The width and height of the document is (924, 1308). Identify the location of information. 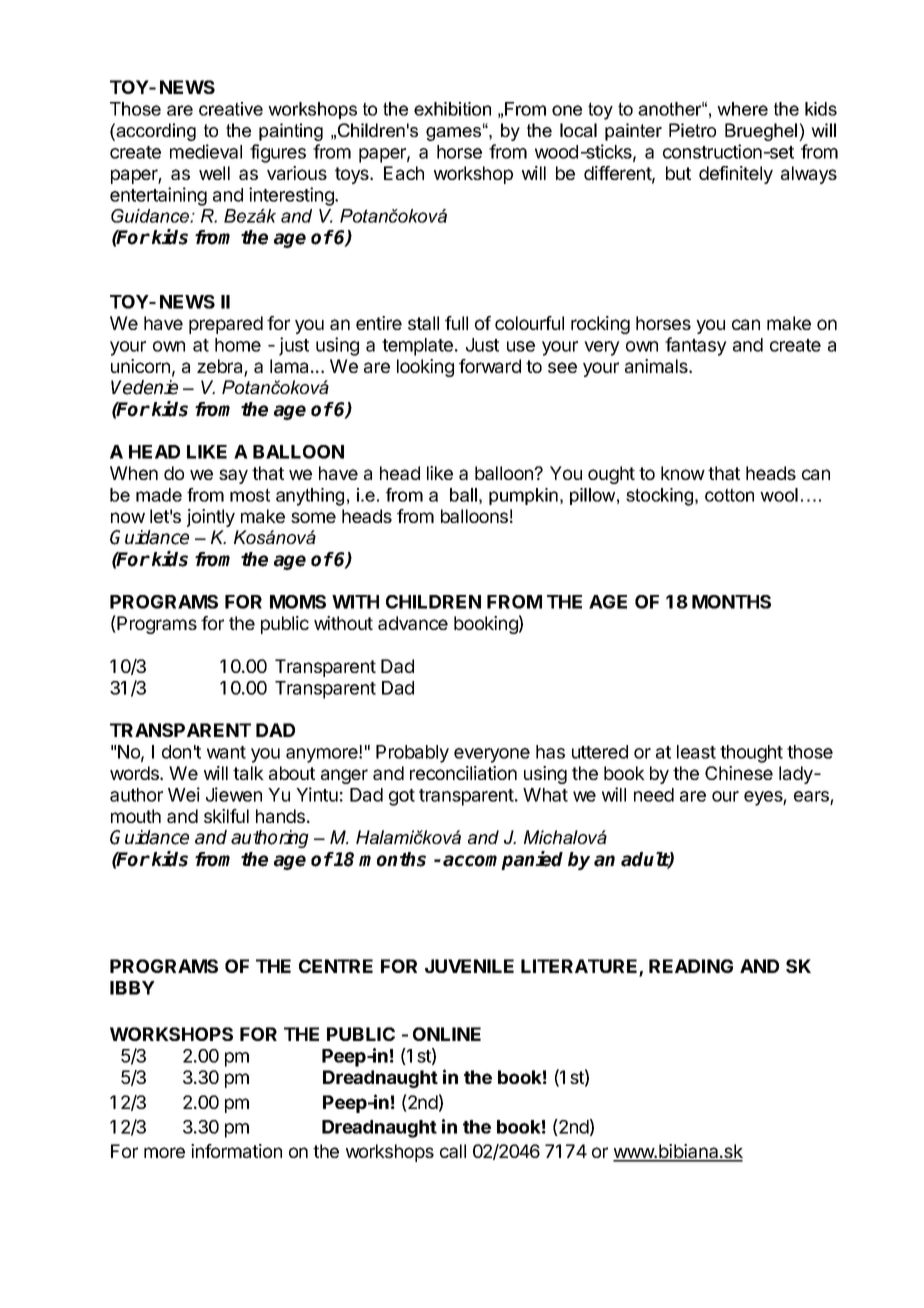
(236, 1151).
